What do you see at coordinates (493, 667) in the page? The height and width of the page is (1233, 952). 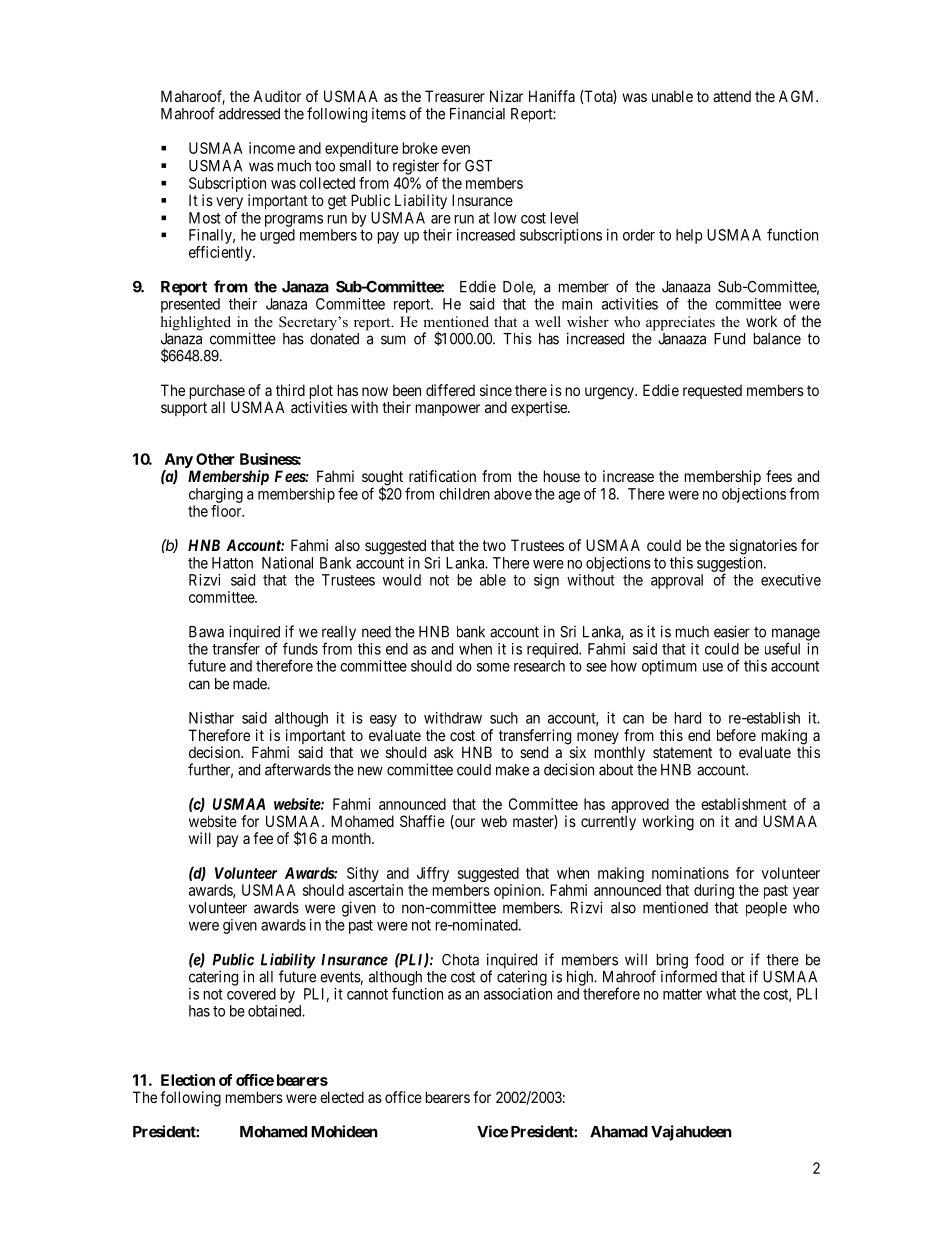 I see `some` at bounding box center [493, 667].
